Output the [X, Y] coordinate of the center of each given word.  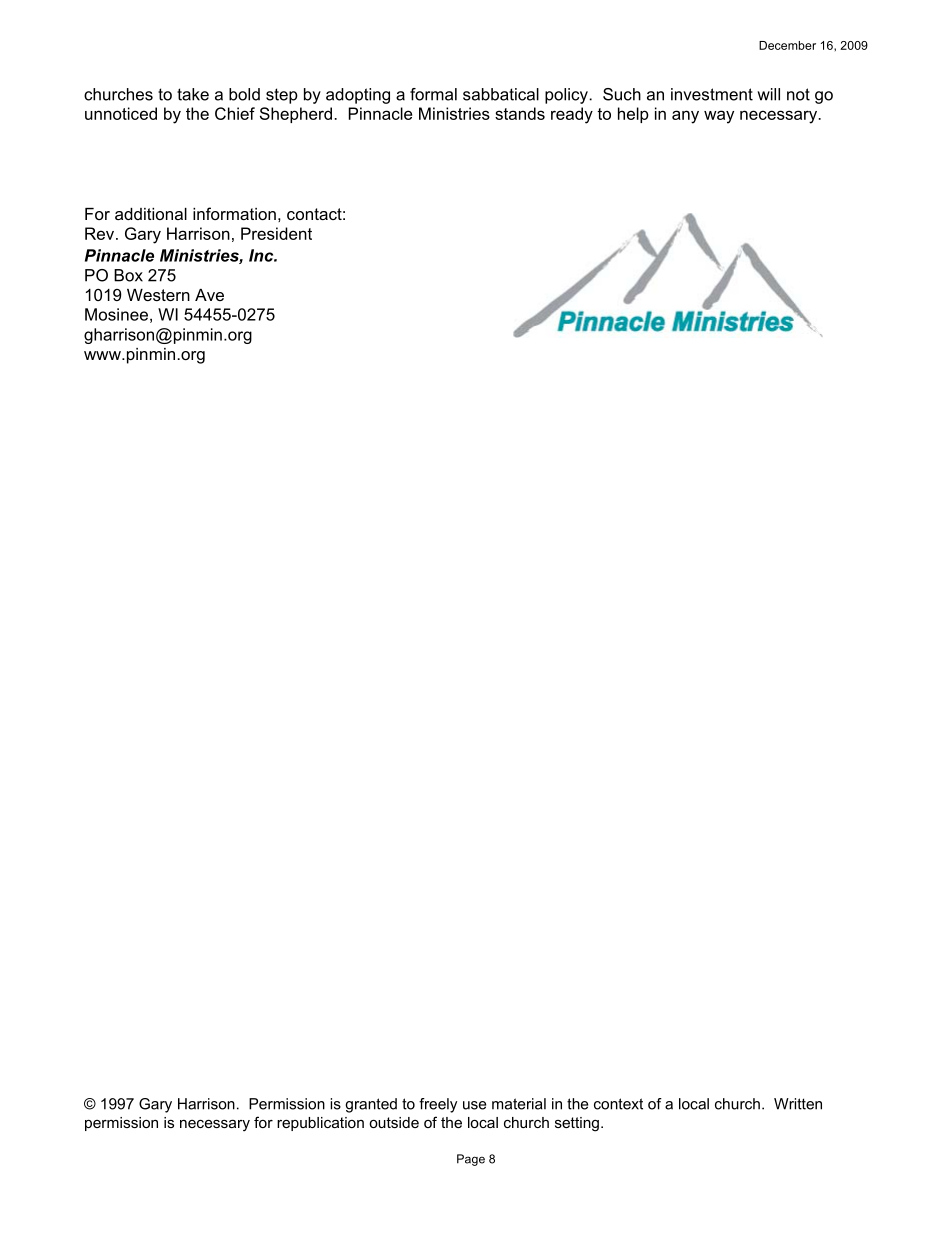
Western [158, 295]
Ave [209, 295]
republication [320, 1124]
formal [433, 94]
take [193, 94]
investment [712, 94]
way [719, 117]
